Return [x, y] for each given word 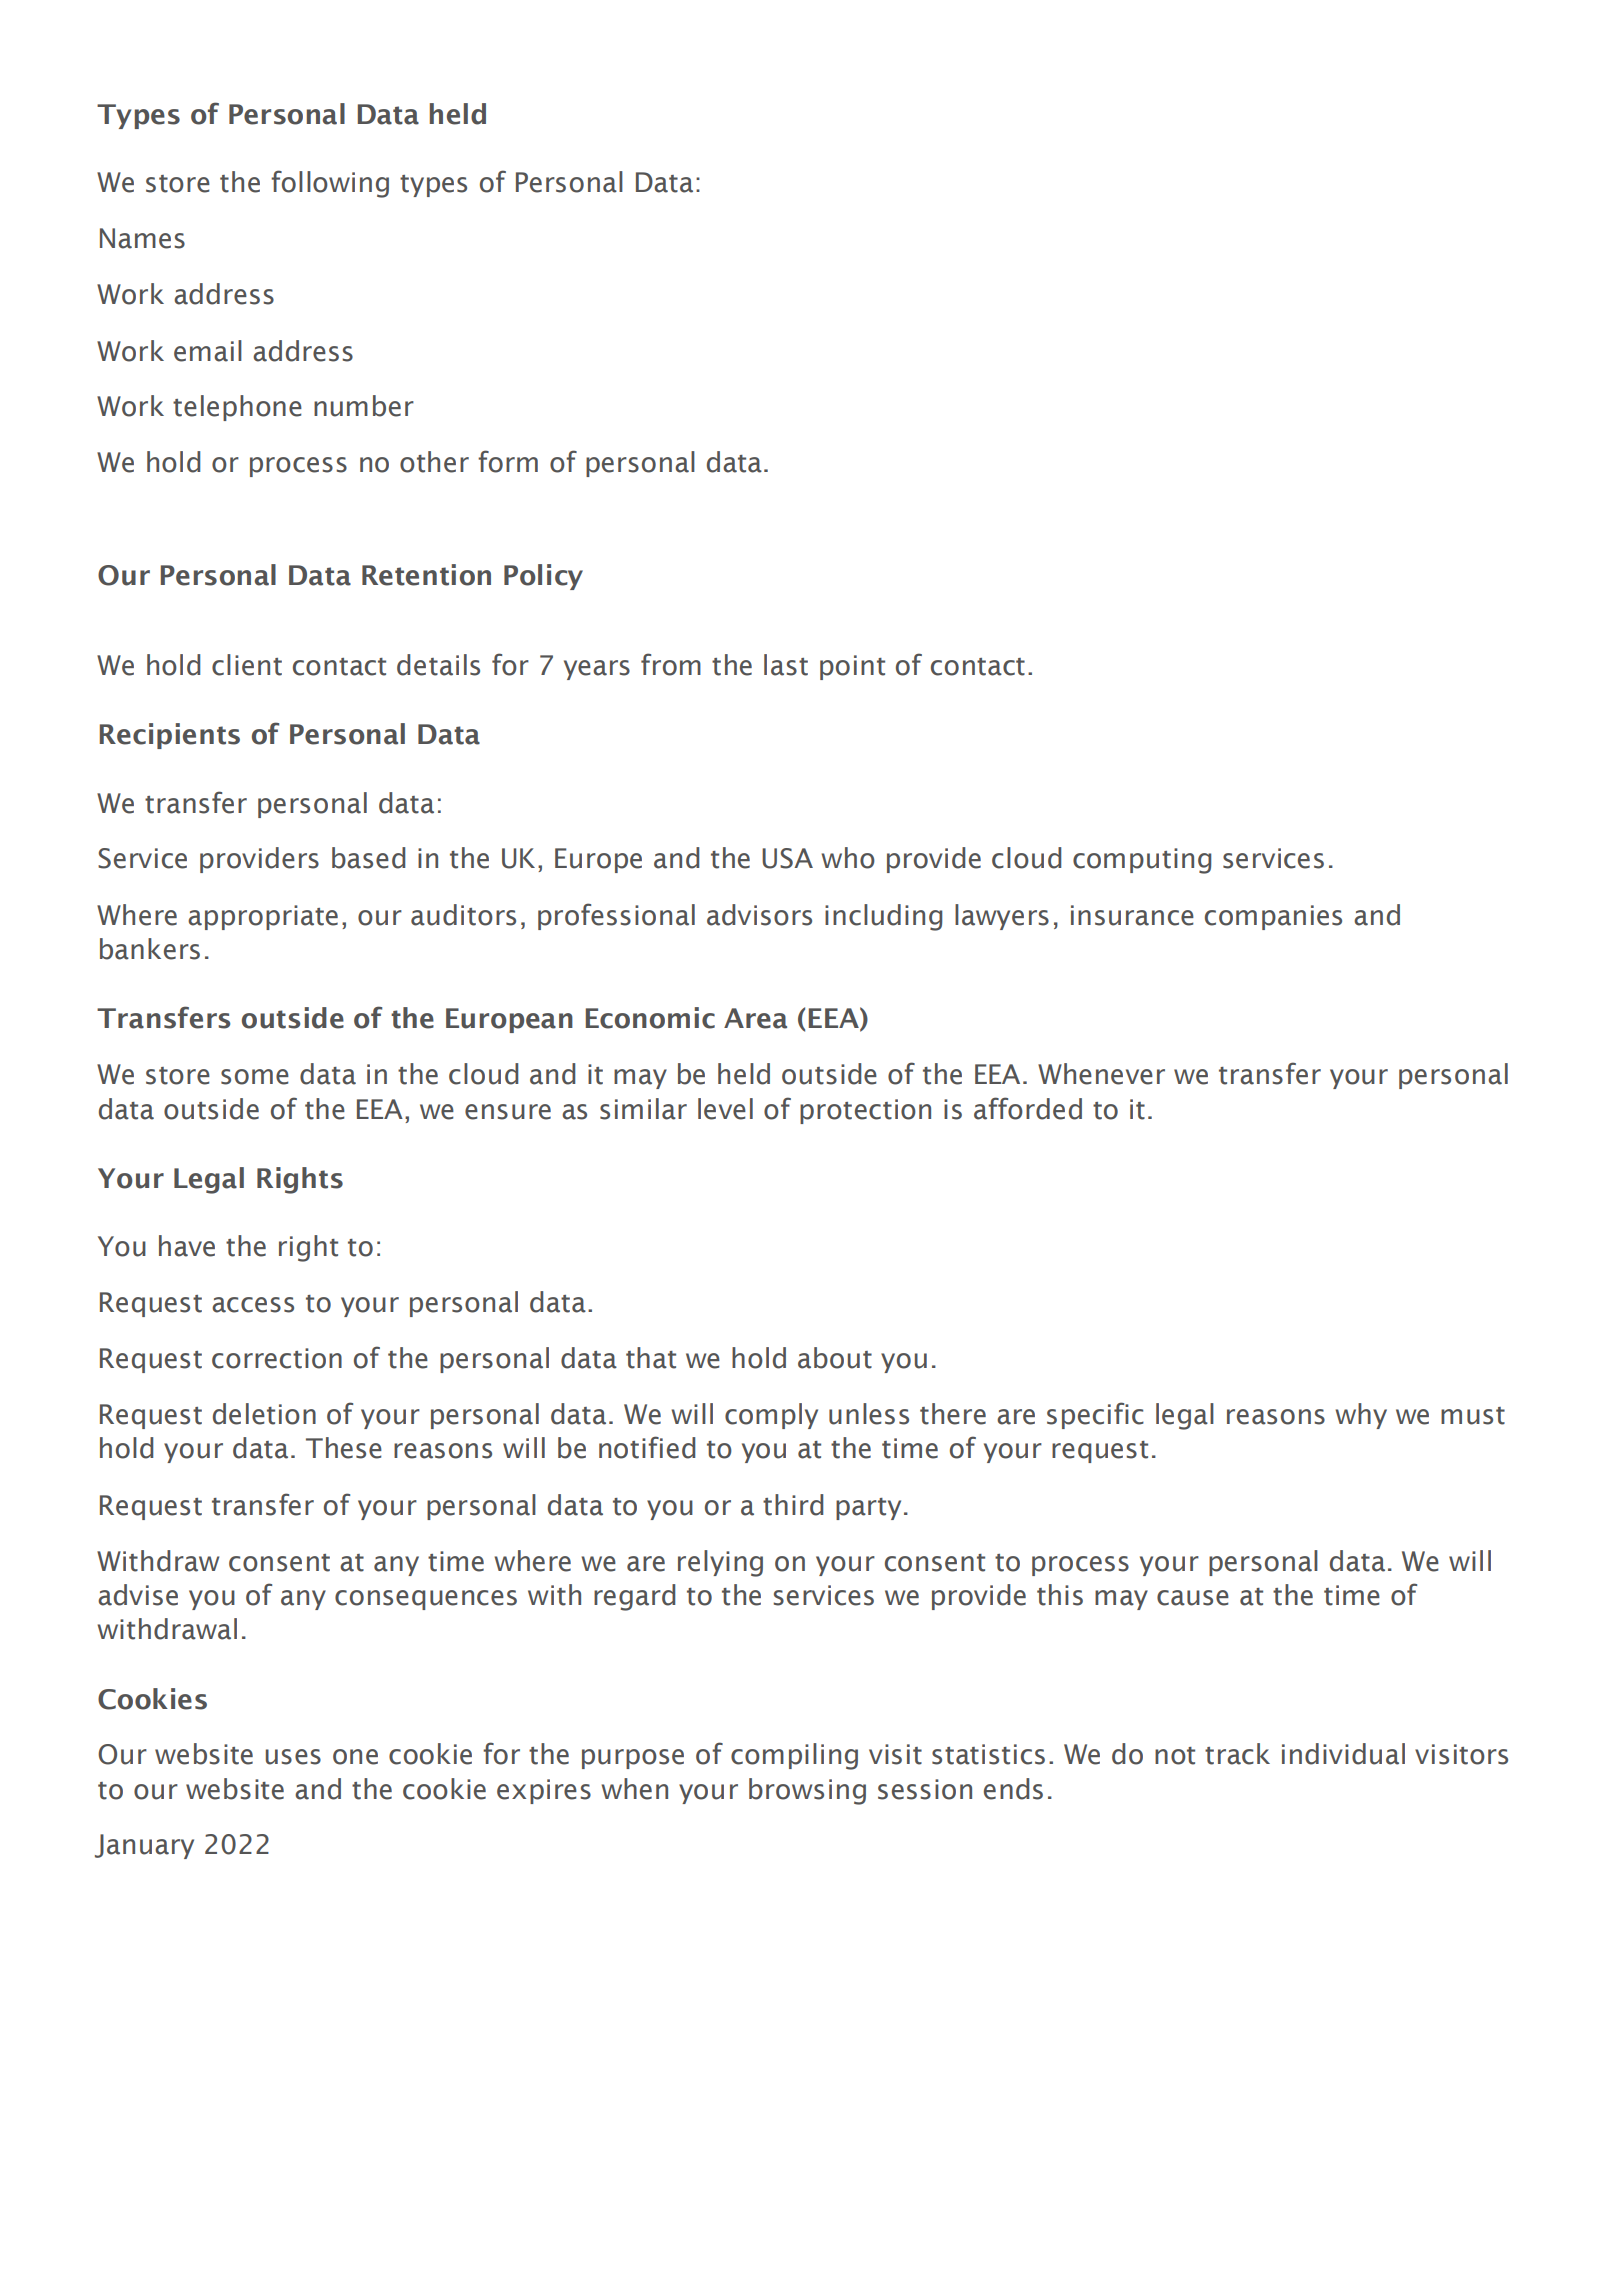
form [508, 461]
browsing [807, 1791]
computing [1142, 861]
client [247, 665]
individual [1343, 1754]
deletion [264, 1414]
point [852, 667]
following [330, 184]
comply [771, 1416]
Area [755, 1018]
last [786, 665]
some [255, 1077]
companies [1273, 917]
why [1361, 1416]
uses [293, 1757]
